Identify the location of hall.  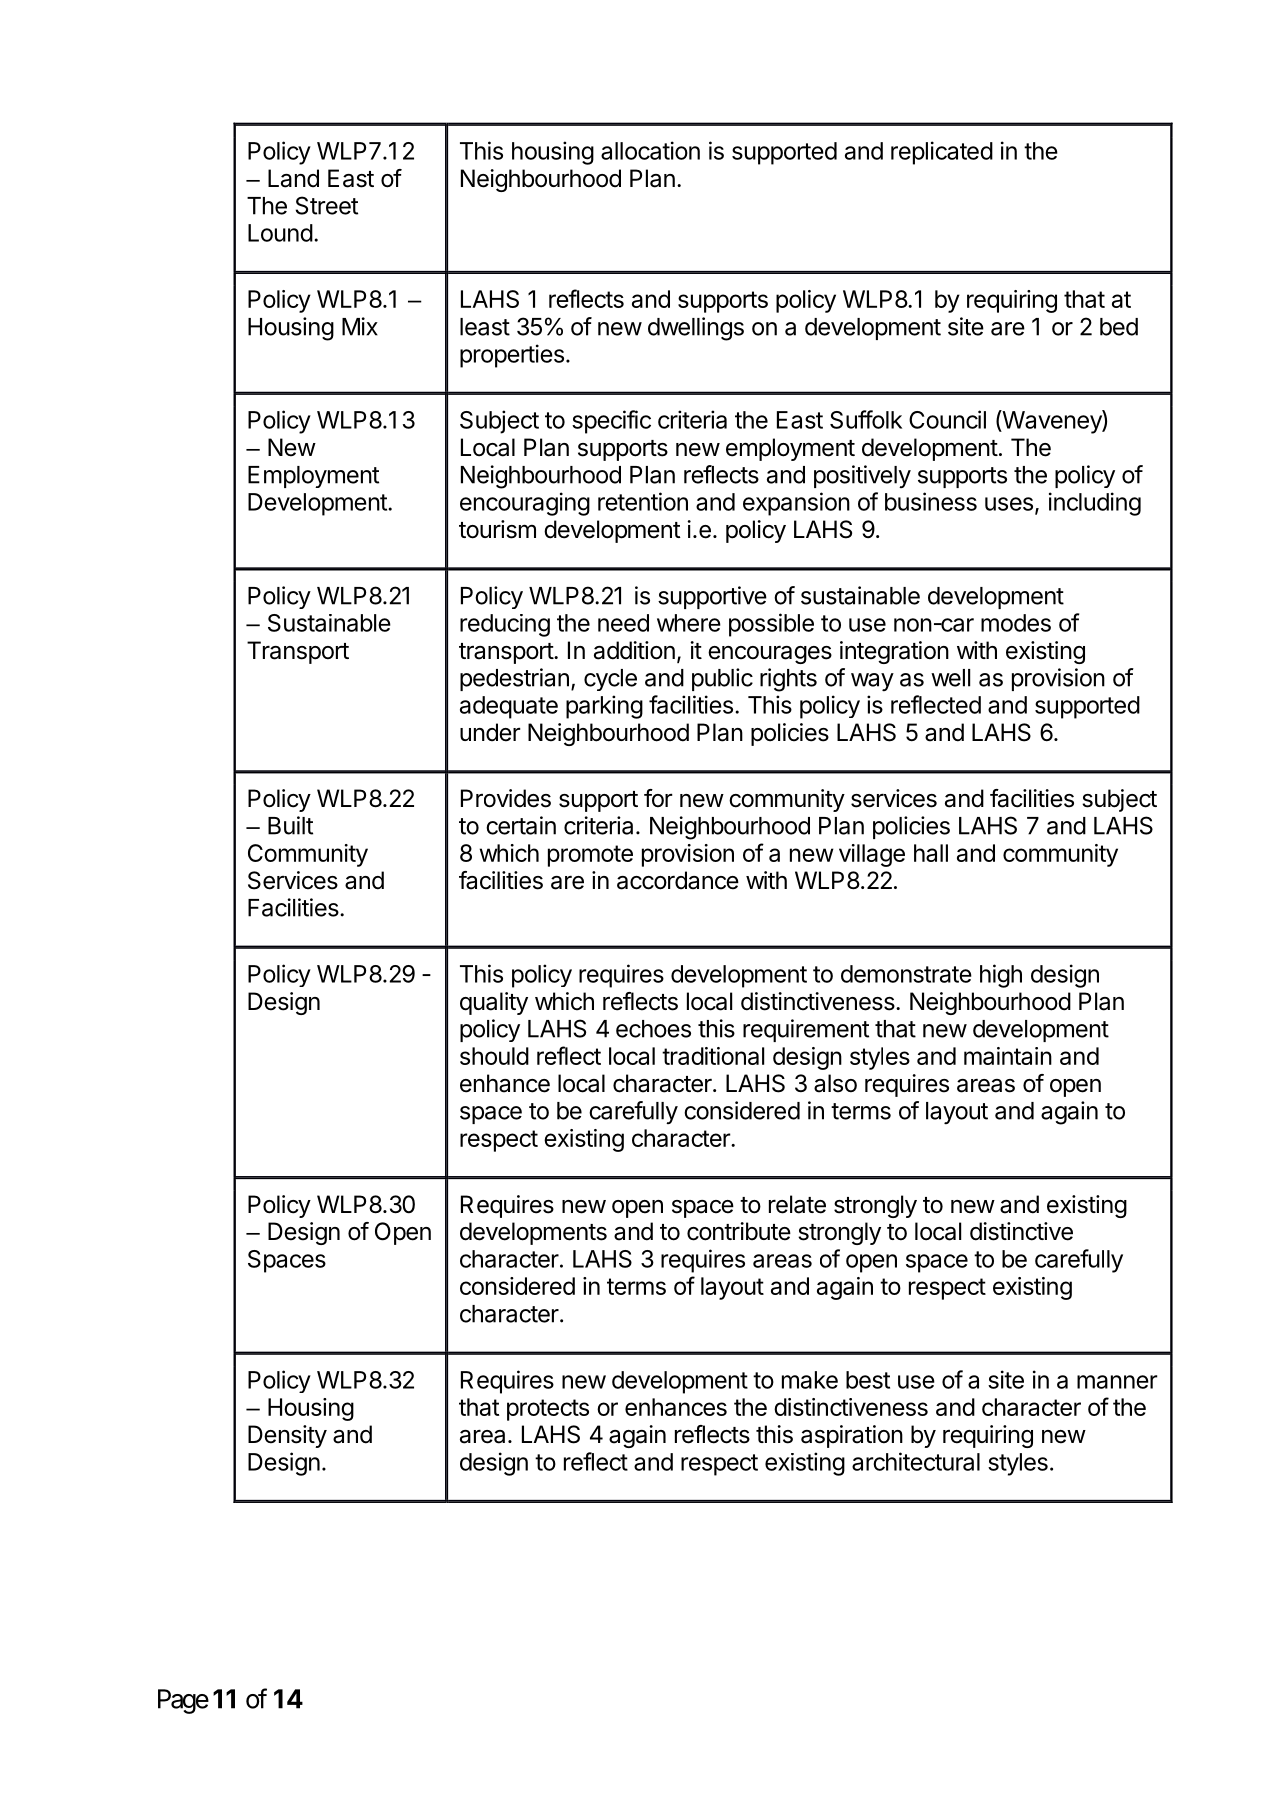
(931, 853).
